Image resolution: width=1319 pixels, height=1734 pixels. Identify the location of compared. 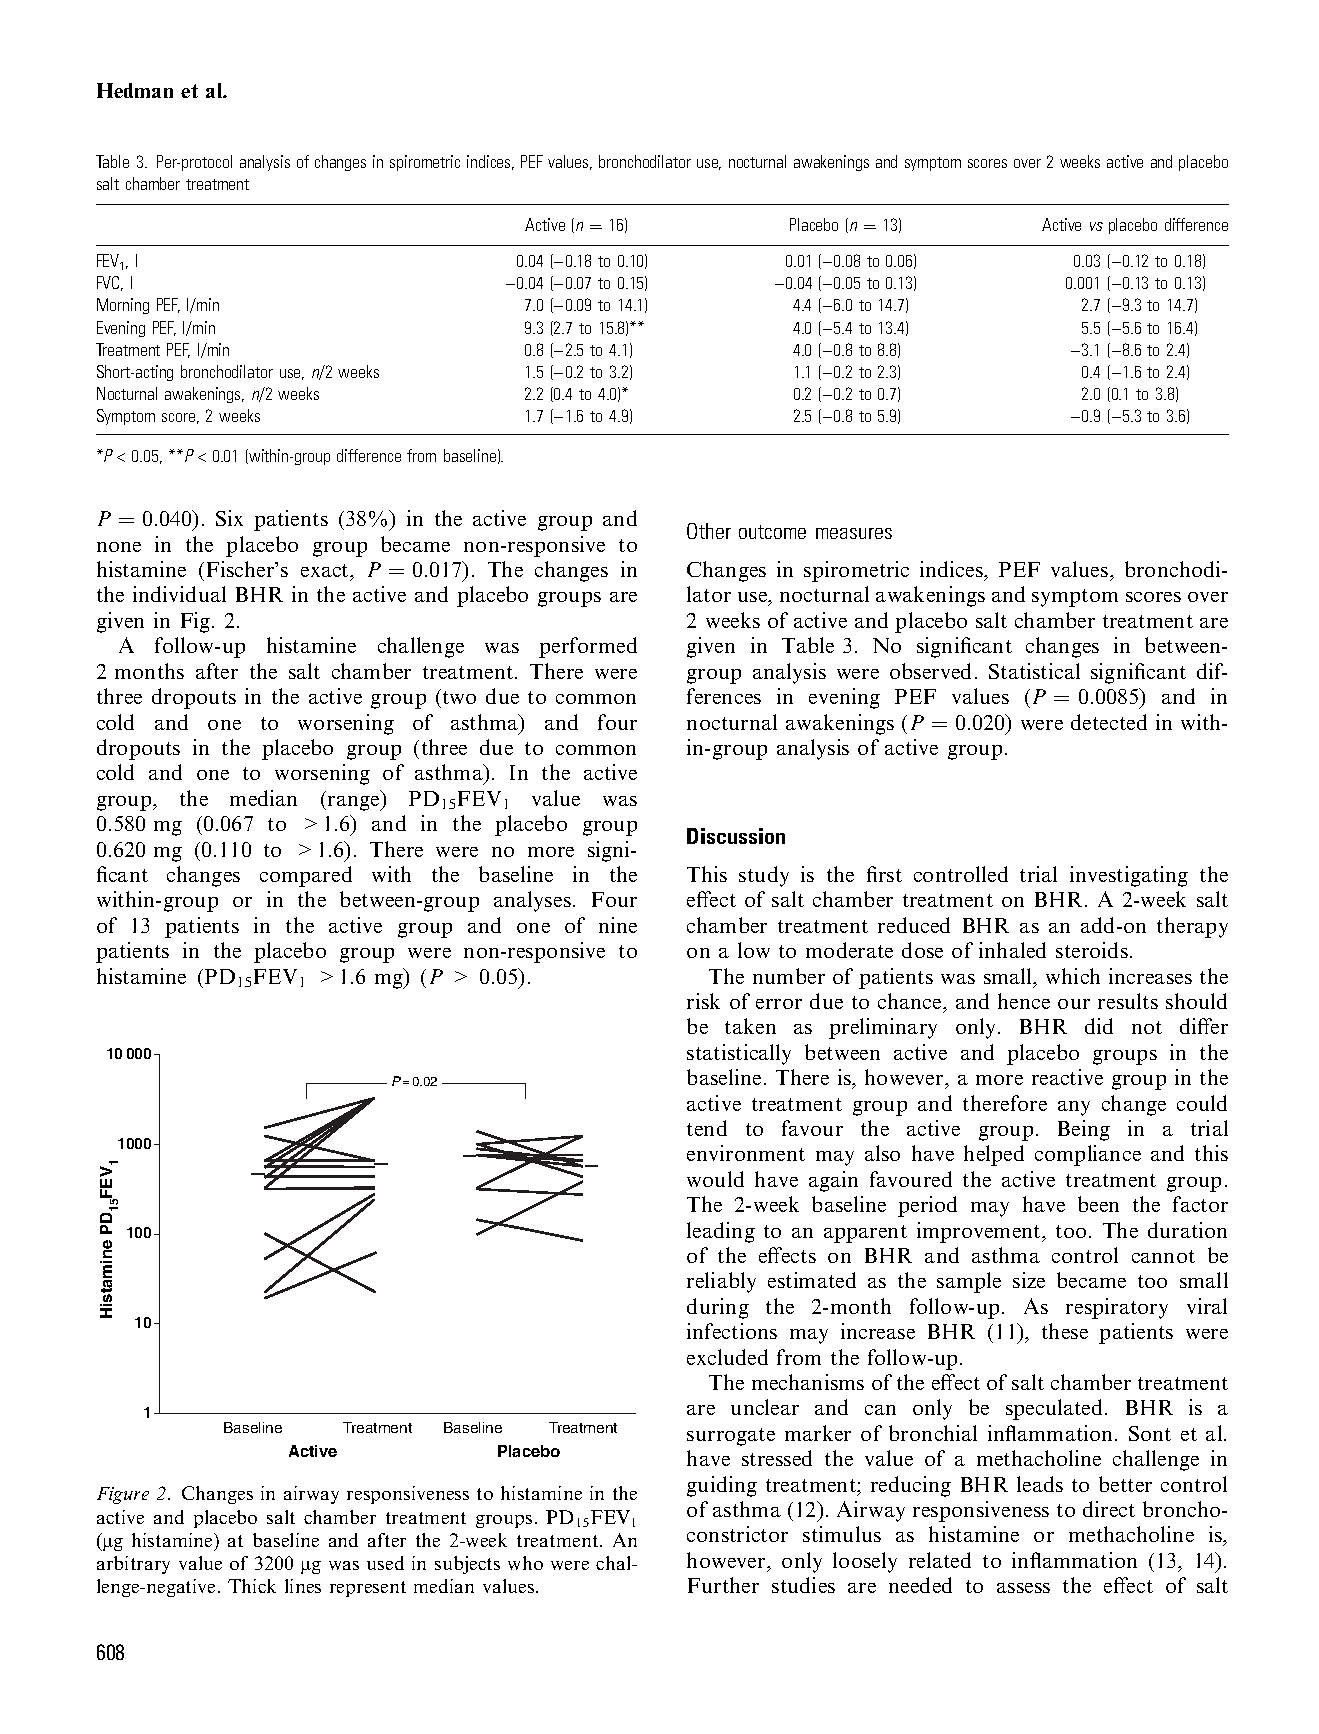
(306, 876).
